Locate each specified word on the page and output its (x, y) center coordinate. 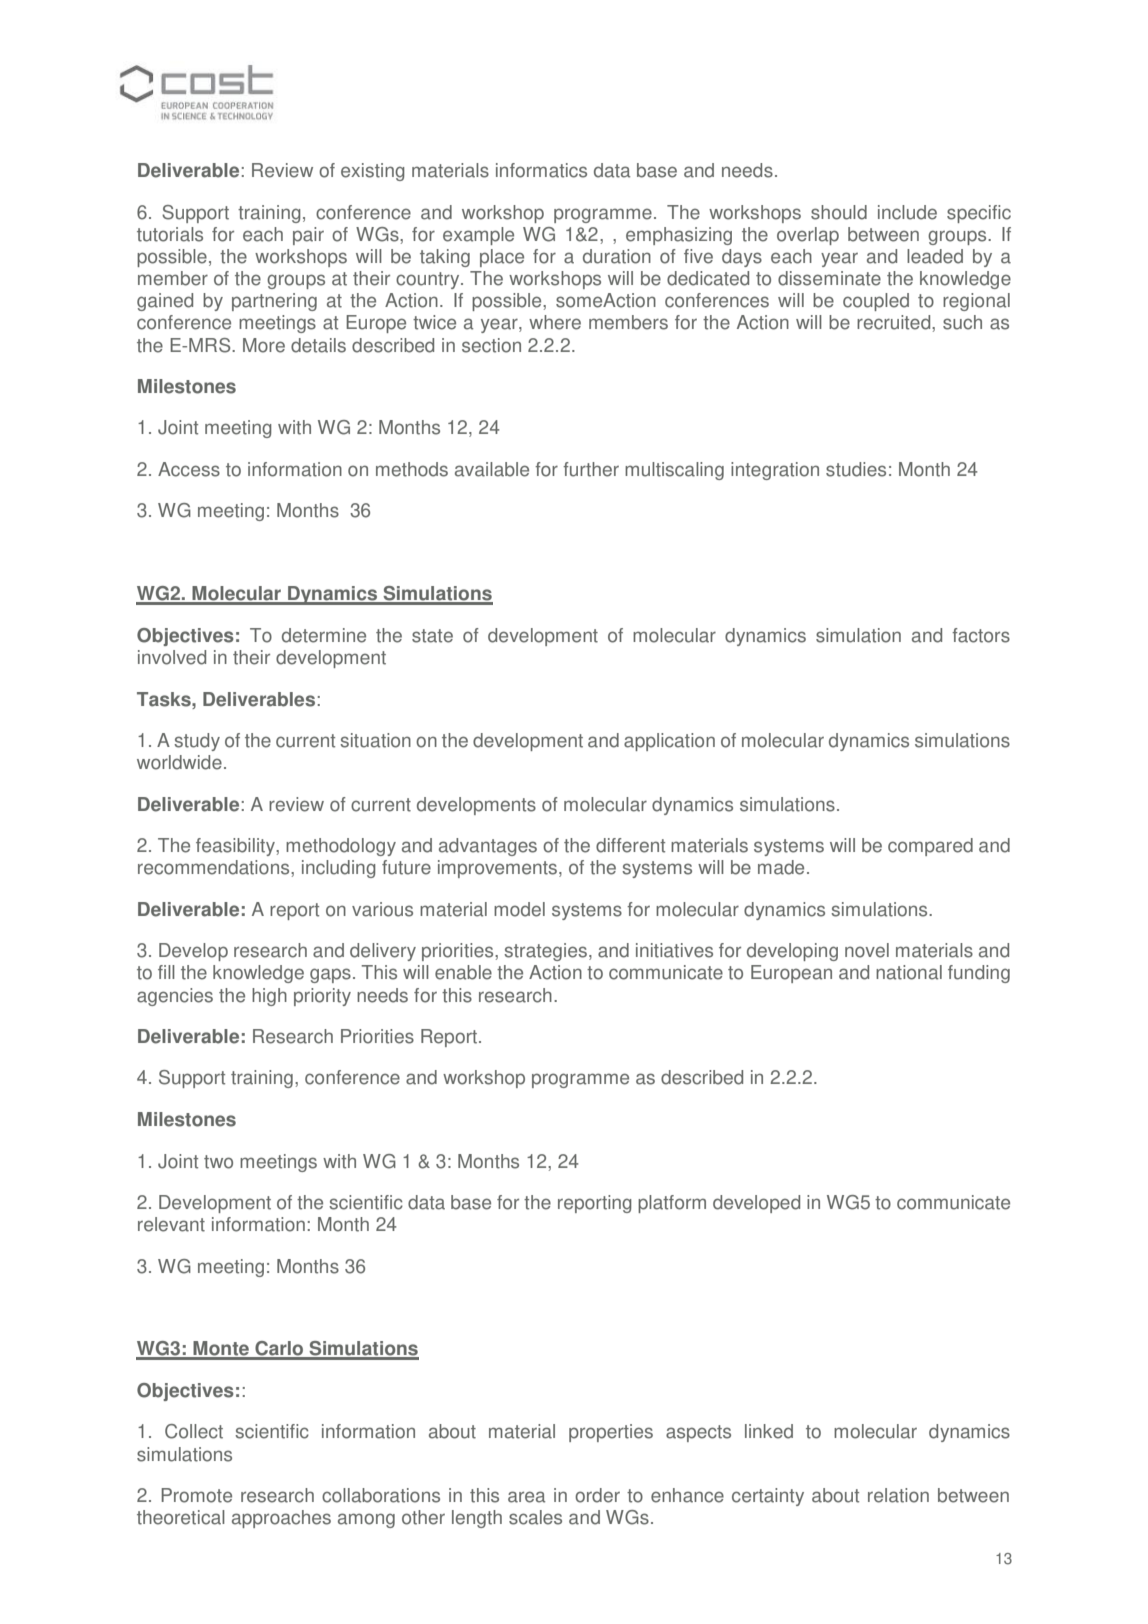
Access (189, 469)
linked (769, 1431)
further (591, 469)
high (269, 997)
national (909, 972)
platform (672, 1204)
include (907, 212)
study (197, 742)
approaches (281, 1519)
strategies (545, 952)
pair (308, 236)
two (218, 1162)
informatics (541, 170)
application (669, 742)
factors (981, 635)
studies (856, 469)
